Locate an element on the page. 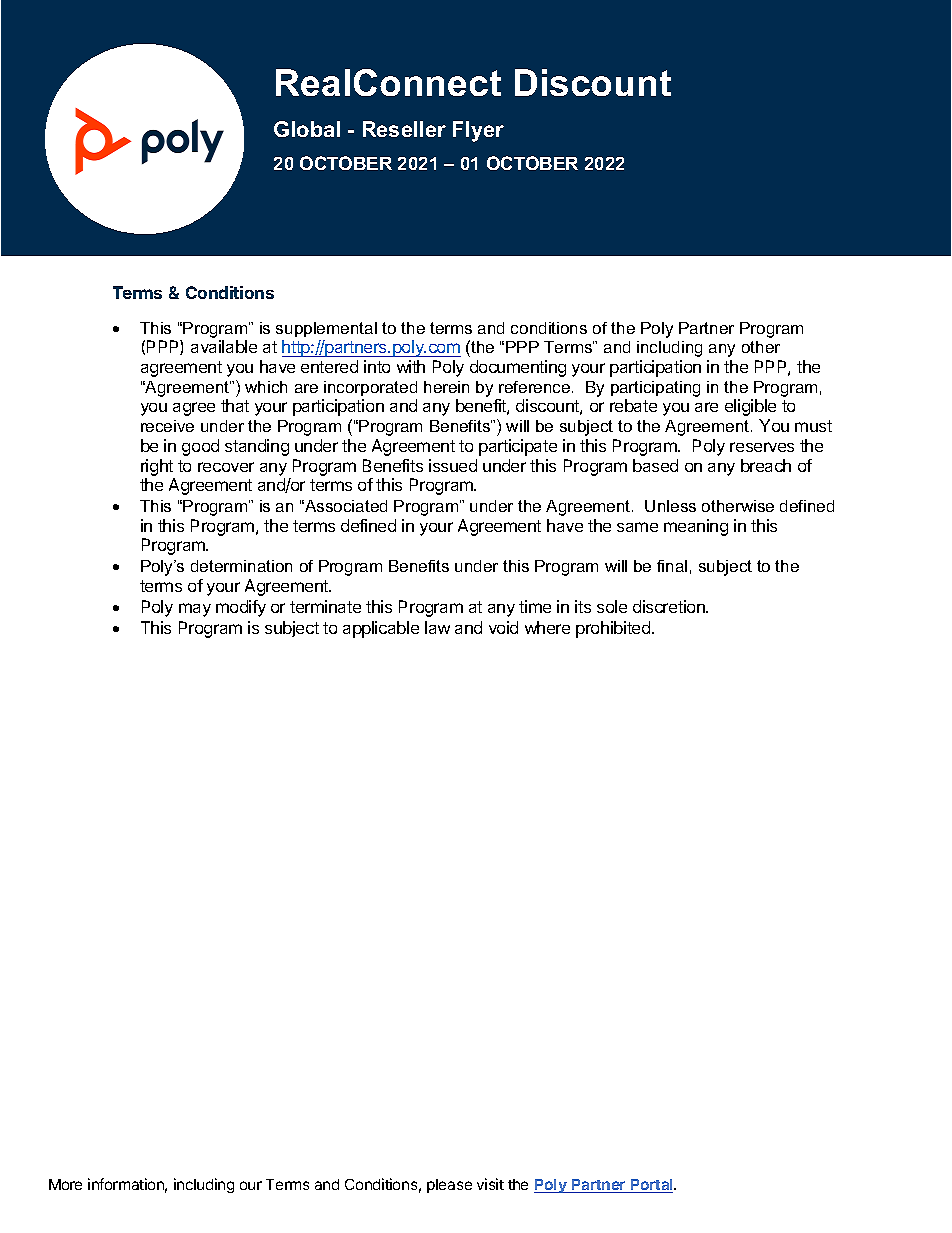  Reseller is located at coordinates (404, 129).
